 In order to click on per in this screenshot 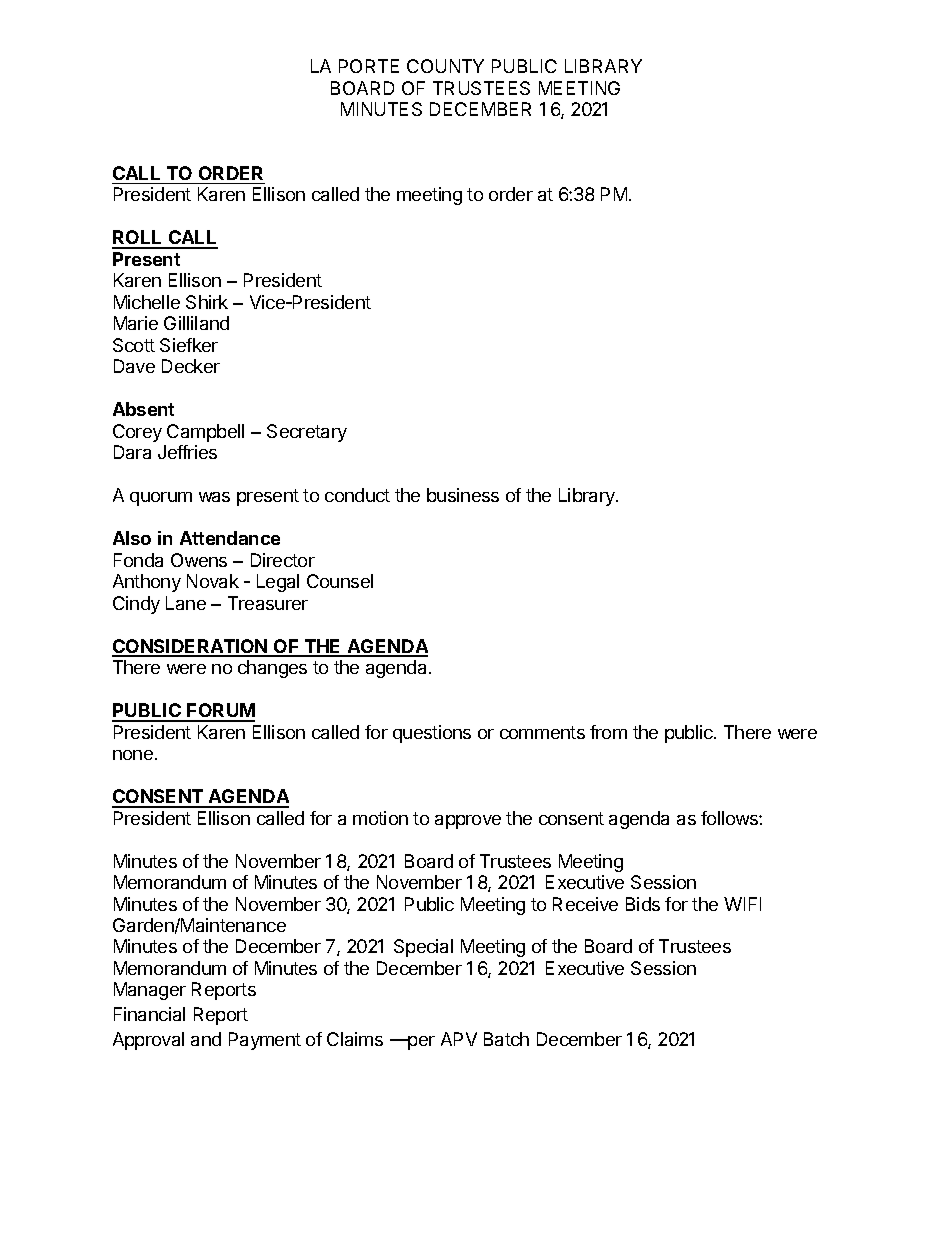, I will do `click(420, 1043)`.
